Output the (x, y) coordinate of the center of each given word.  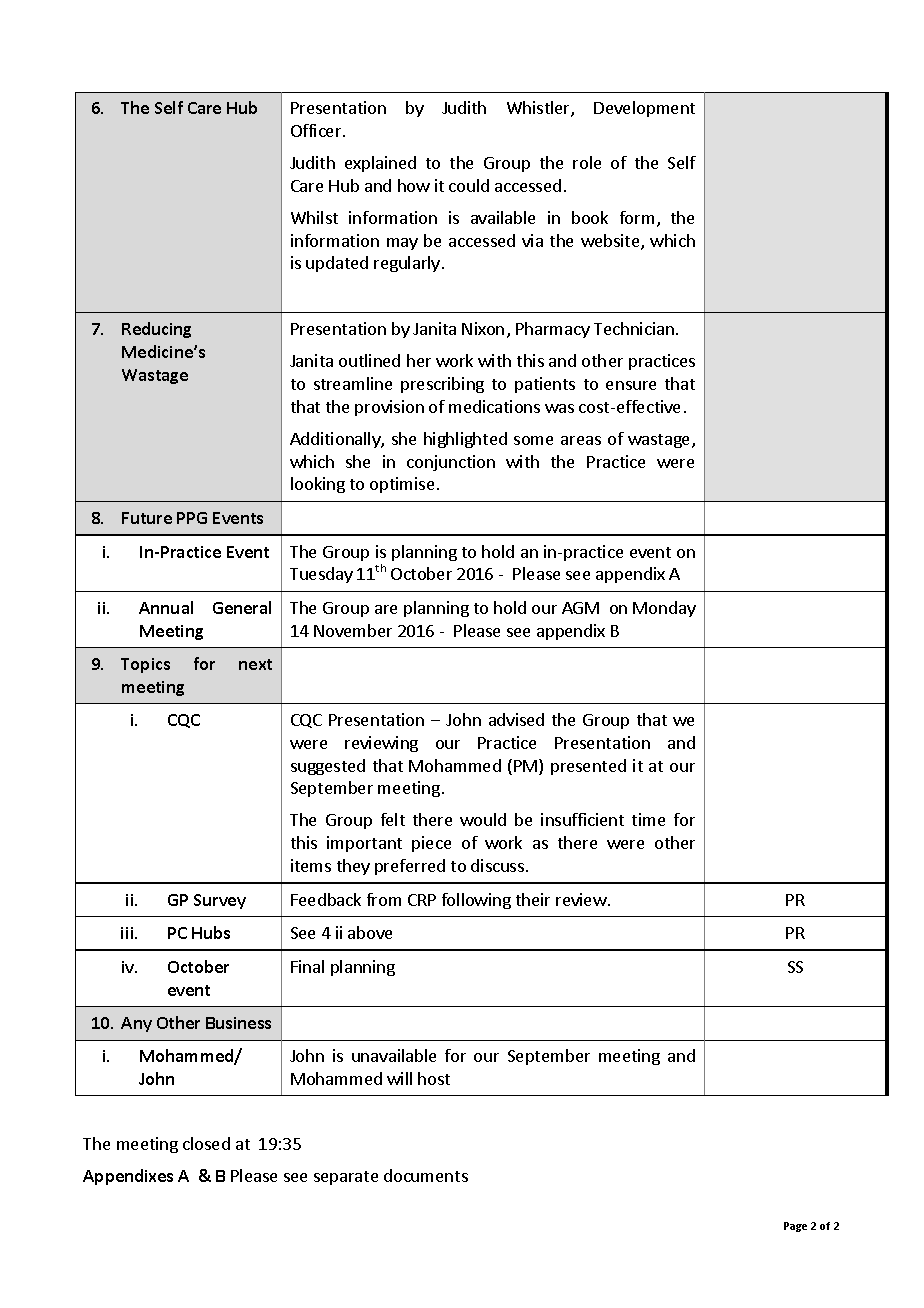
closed (206, 1143)
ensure (631, 385)
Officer (317, 130)
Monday (664, 609)
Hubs (211, 932)
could (469, 185)
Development (644, 109)
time (648, 819)
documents (426, 1175)
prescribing (442, 385)
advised (516, 719)
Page (795, 1227)
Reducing (156, 330)
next (255, 664)
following (476, 901)
